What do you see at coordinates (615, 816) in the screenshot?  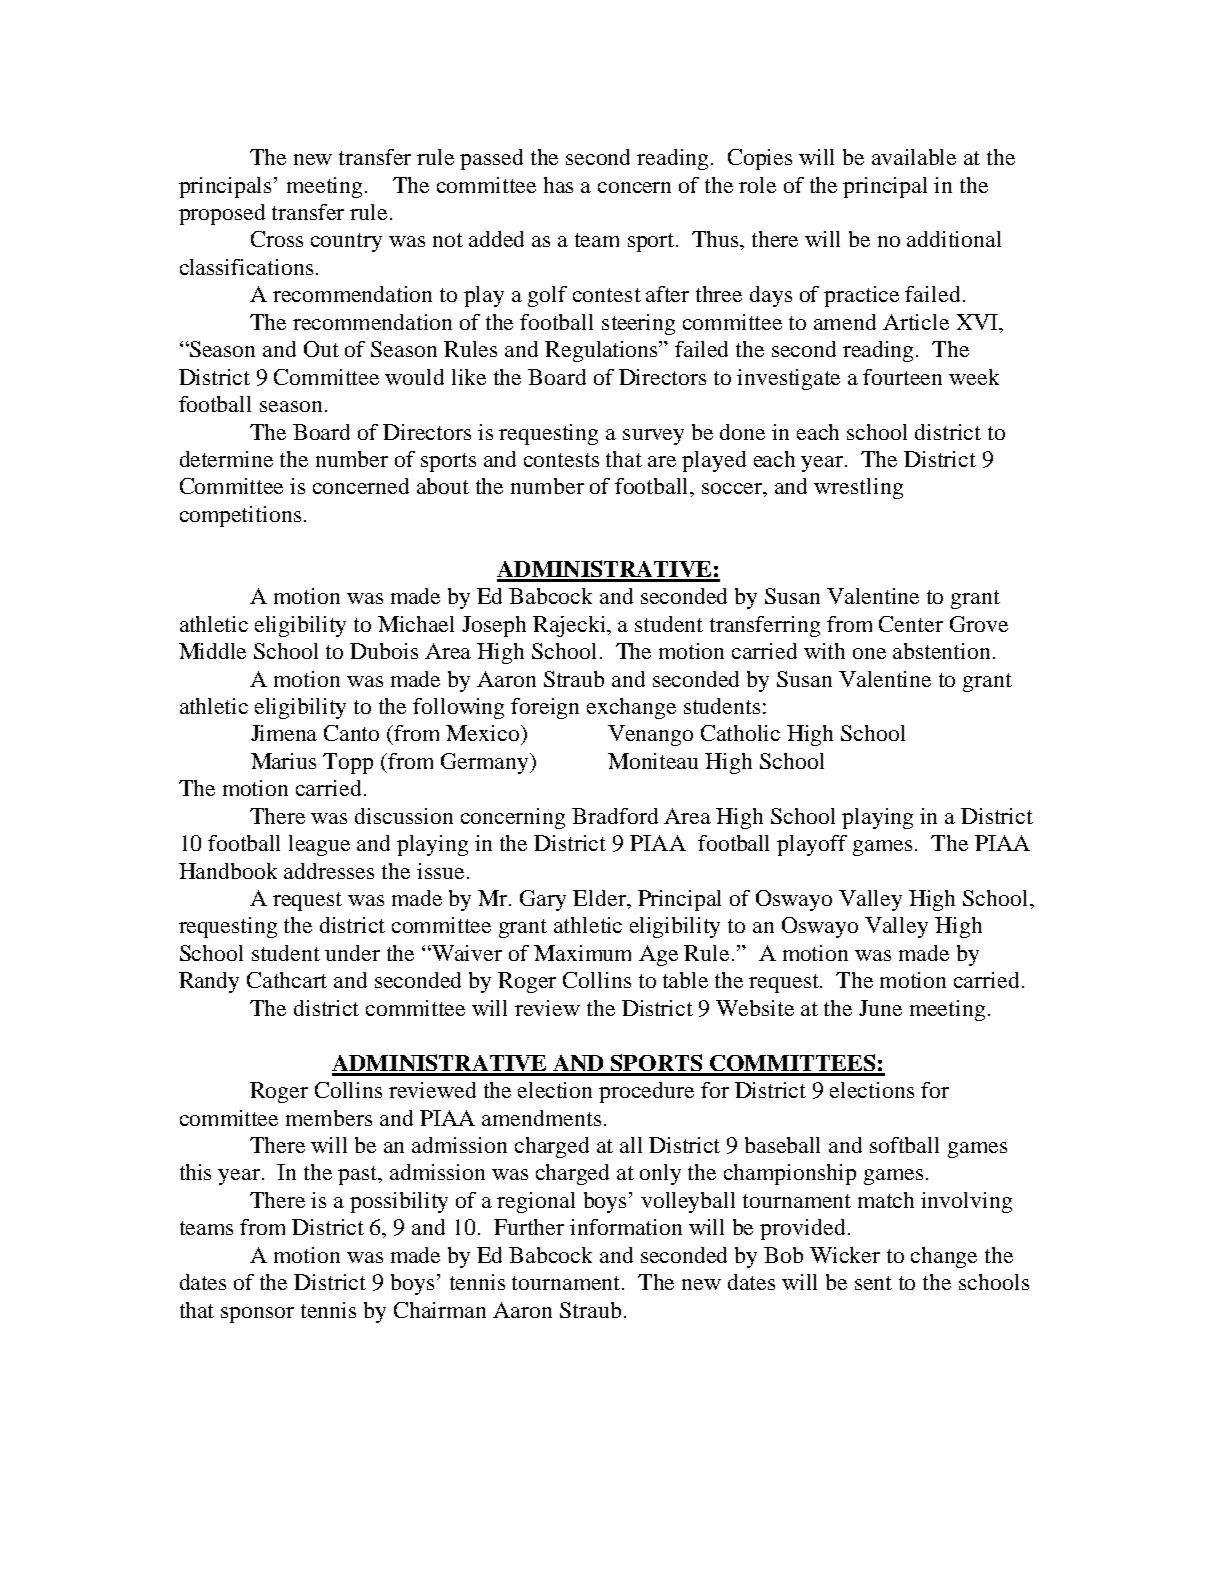 I see `Bradford` at bounding box center [615, 816].
